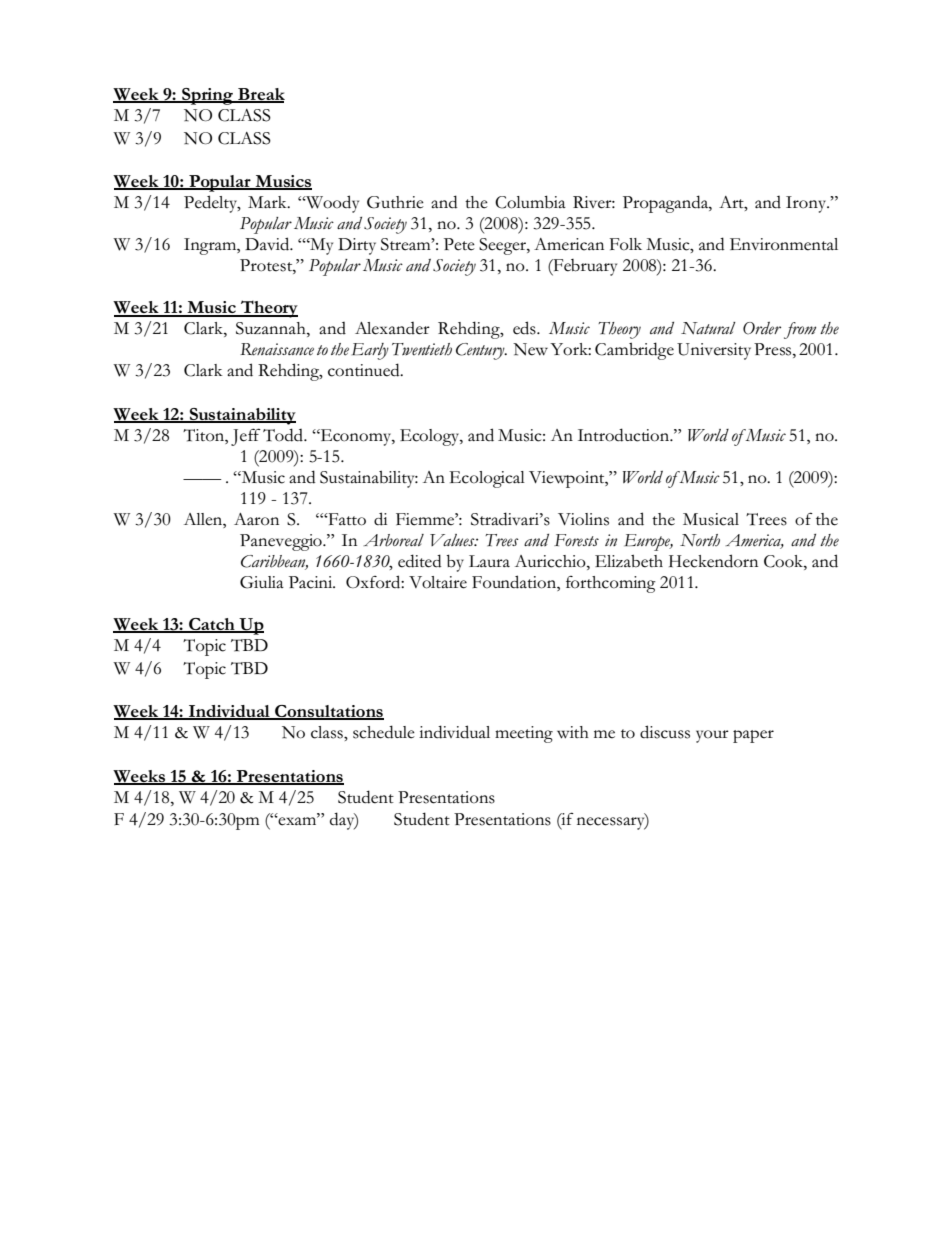 This screenshot has width=952, height=1233. I want to click on Break, so click(260, 95).
